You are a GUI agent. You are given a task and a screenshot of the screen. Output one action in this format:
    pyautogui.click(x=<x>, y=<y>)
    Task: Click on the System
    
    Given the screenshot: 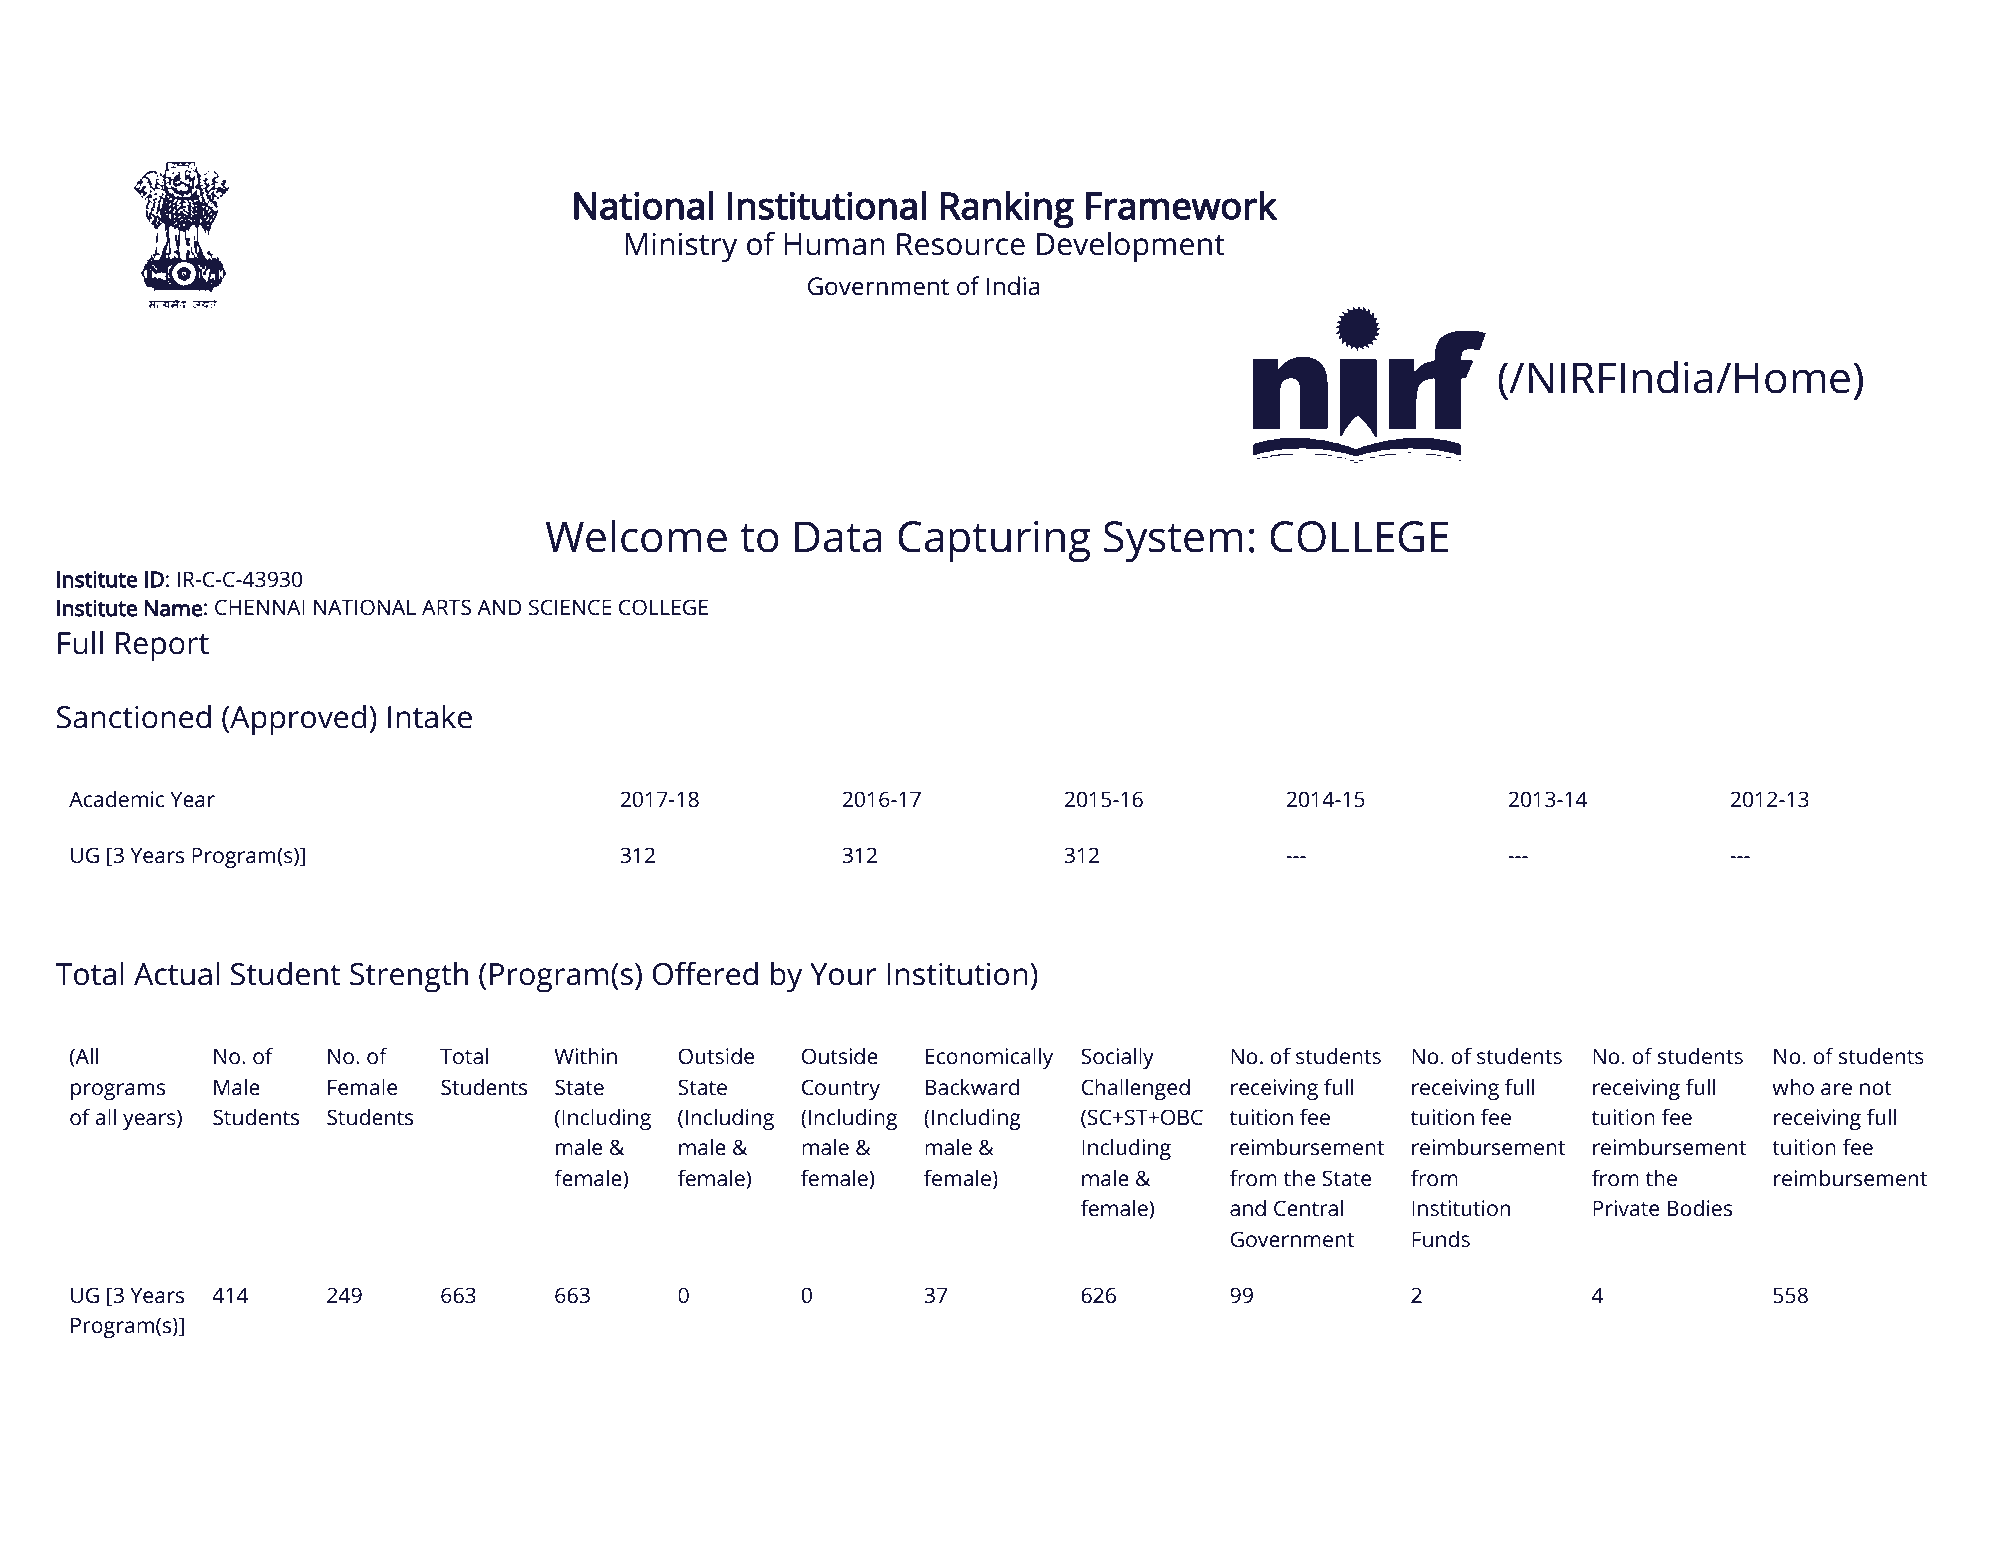 What is the action you would take?
    pyautogui.click(x=1173, y=542)
